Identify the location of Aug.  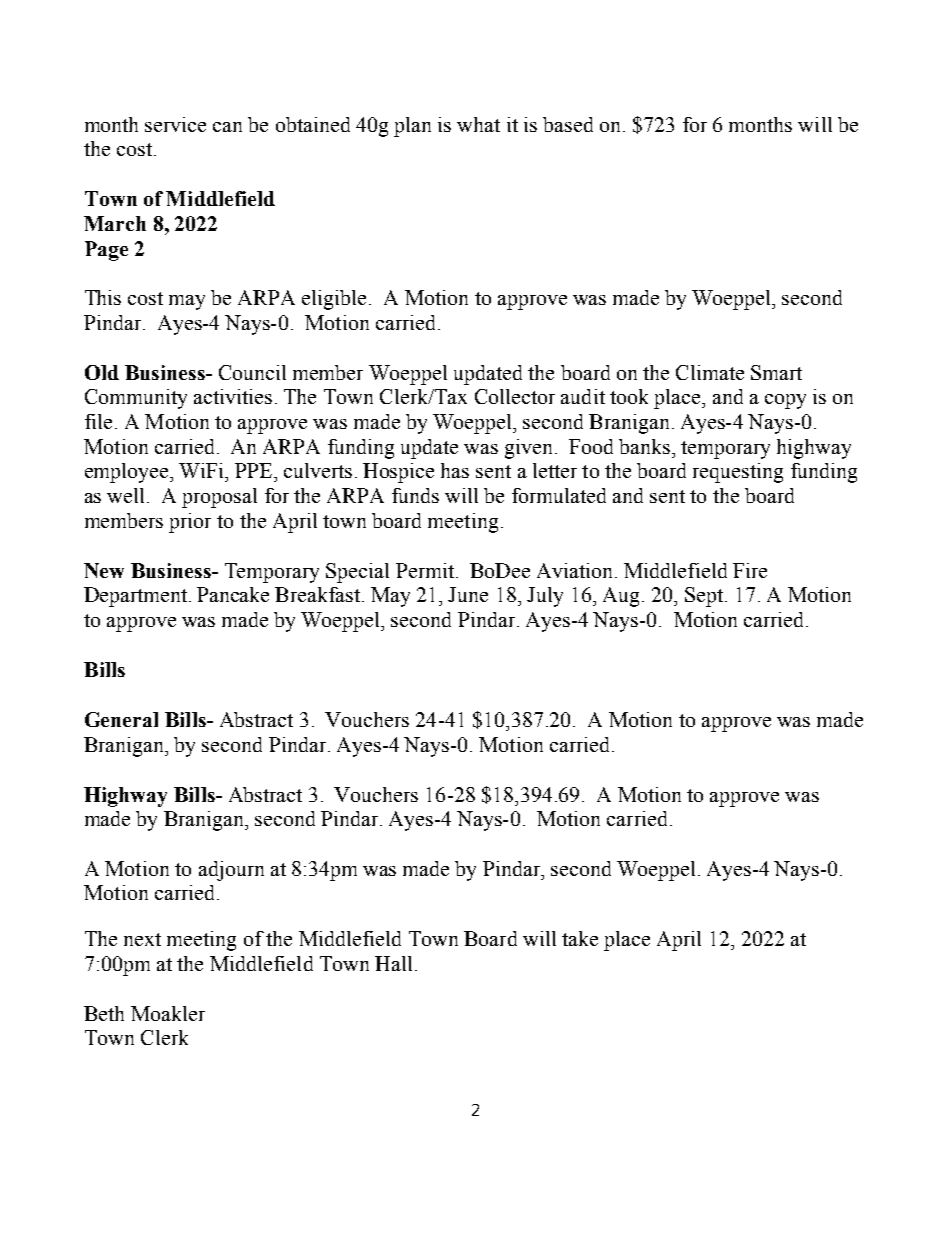
(621, 597).
